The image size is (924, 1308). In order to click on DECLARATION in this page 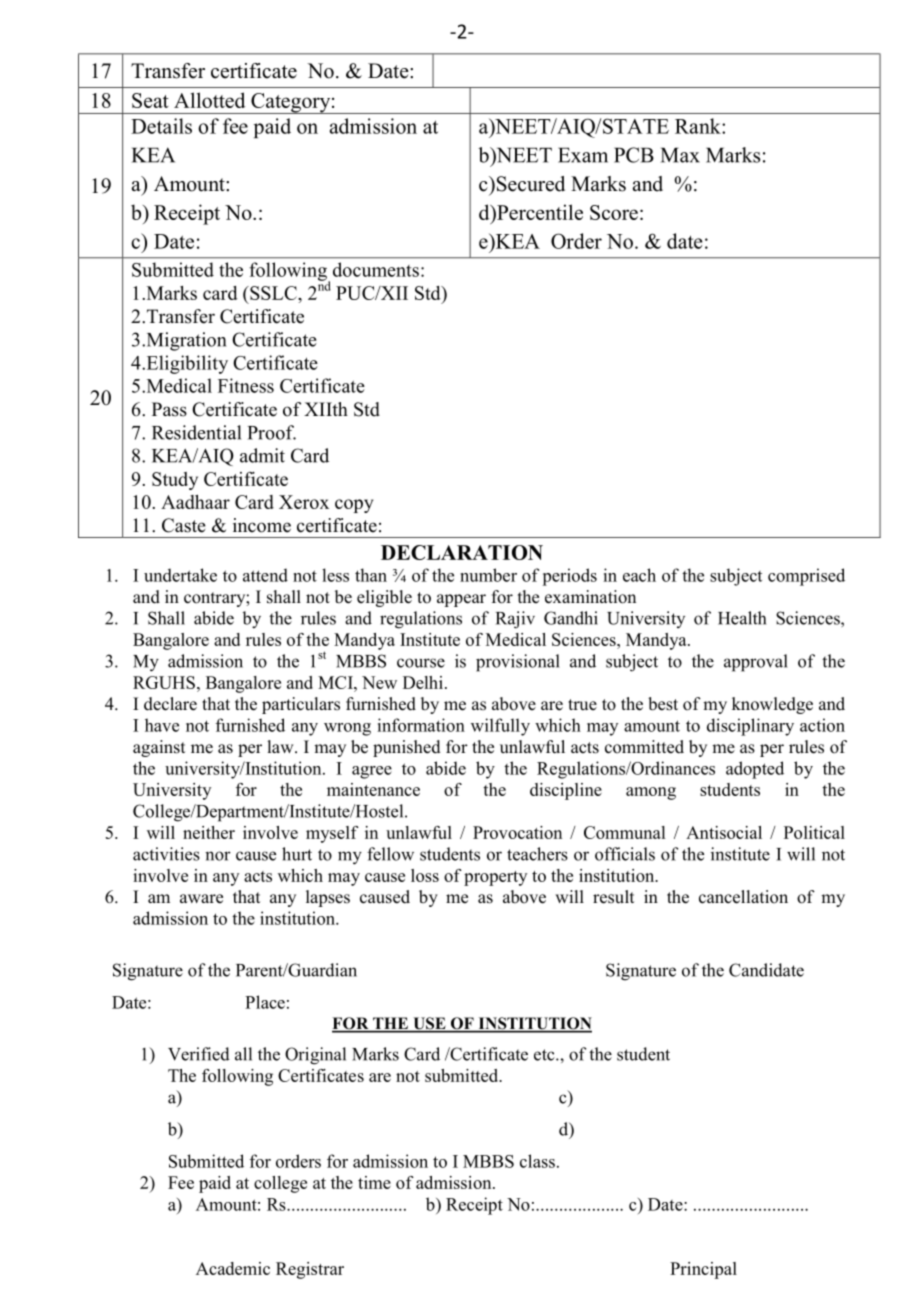, I will do `click(462, 552)`.
